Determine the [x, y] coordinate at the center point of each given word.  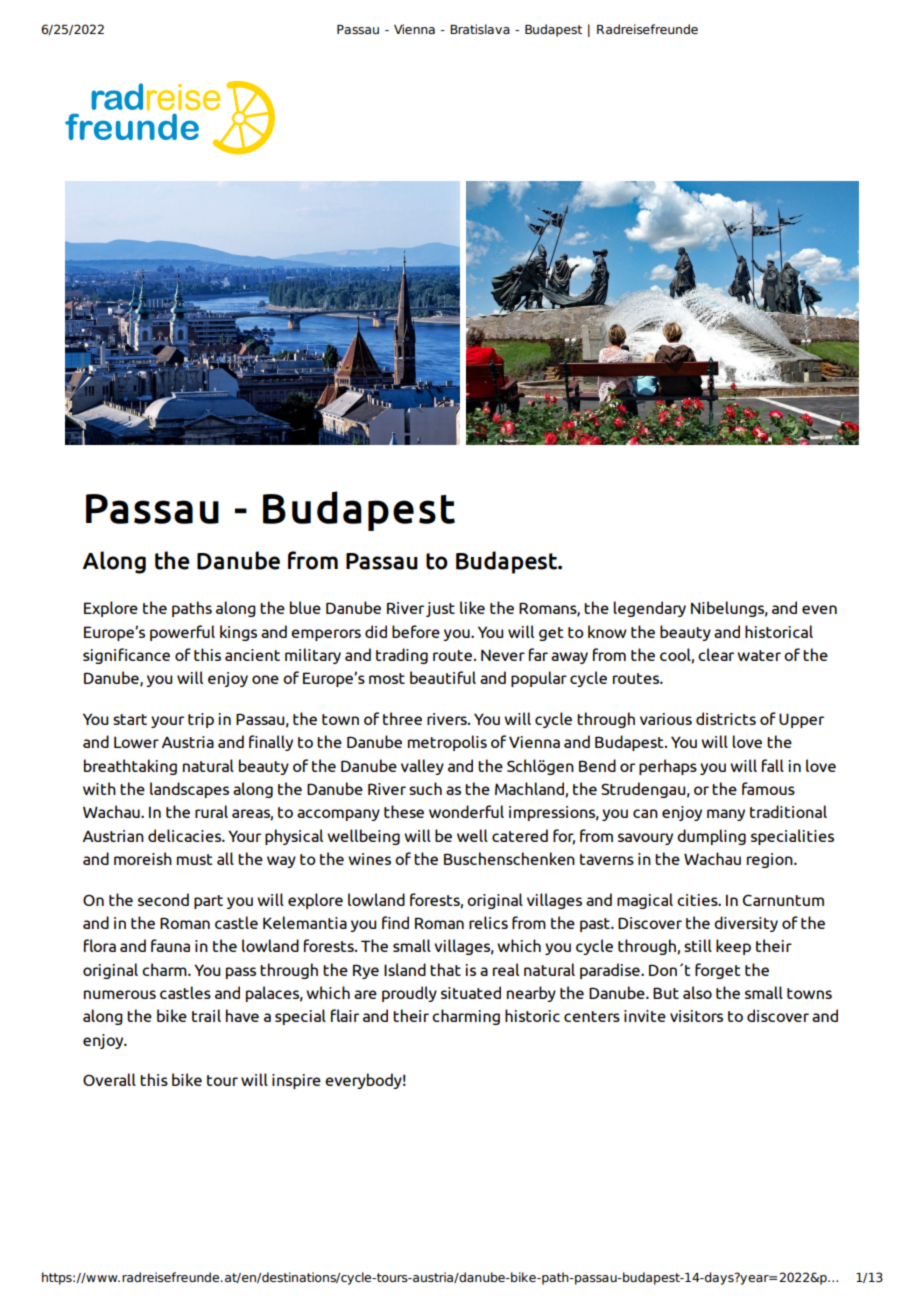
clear [716, 654]
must [194, 859]
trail [206, 1015]
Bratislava [480, 29]
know [607, 631]
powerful [182, 633]
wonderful [466, 811]
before [416, 631]
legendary [650, 609]
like [472, 607]
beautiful [443, 677]
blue [305, 607]
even [819, 609]
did [376, 631]
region [771, 860]
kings [238, 633]
